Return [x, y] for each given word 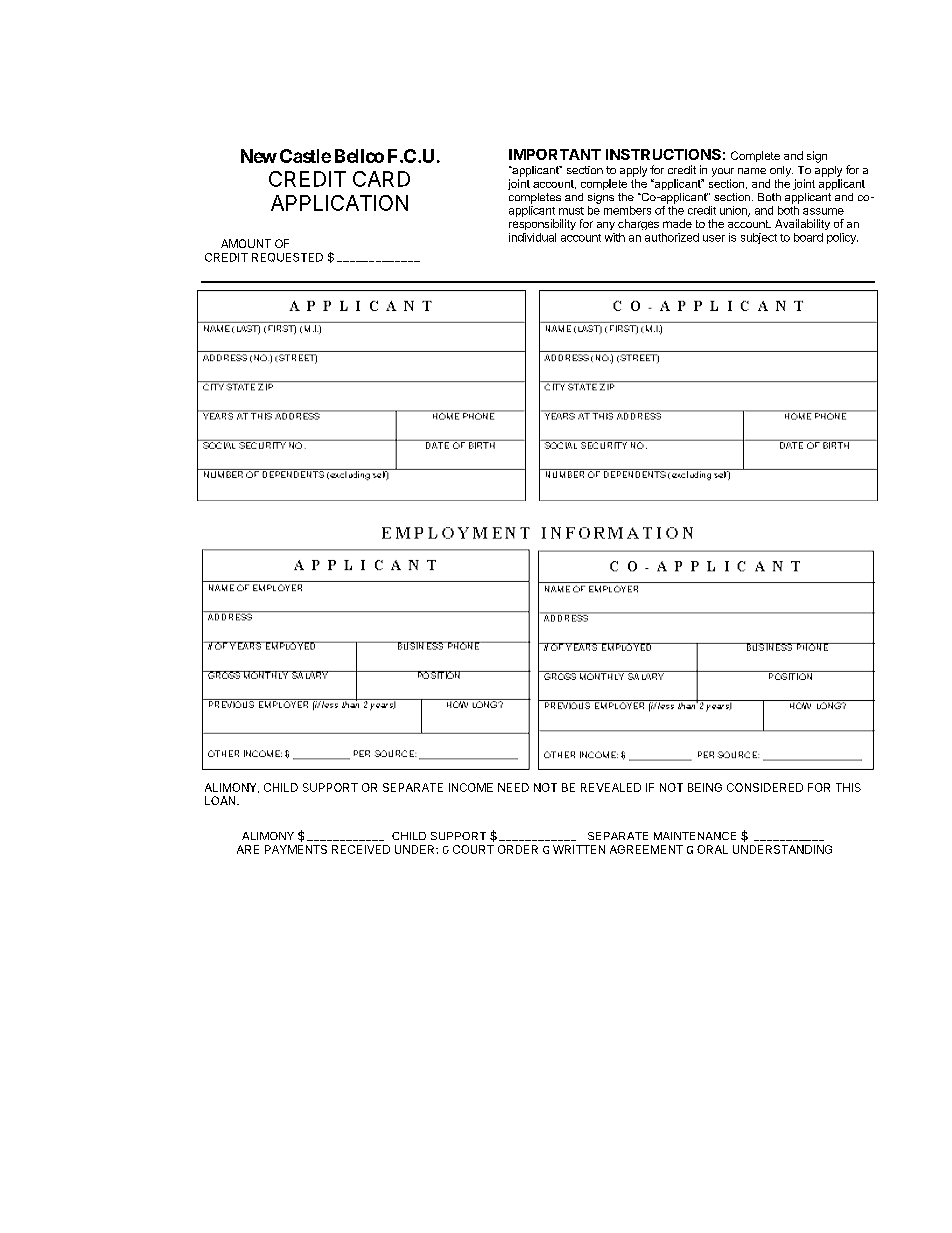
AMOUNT [246, 243]
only [781, 171]
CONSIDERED [765, 787]
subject [759, 238]
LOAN [221, 800]
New [259, 156]
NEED [513, 787]
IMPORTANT [555, 154]
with [615, 237]
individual [532, 237]
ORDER [518, 849]
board [808, 237]
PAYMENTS [296, 849]
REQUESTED [287, 257]
